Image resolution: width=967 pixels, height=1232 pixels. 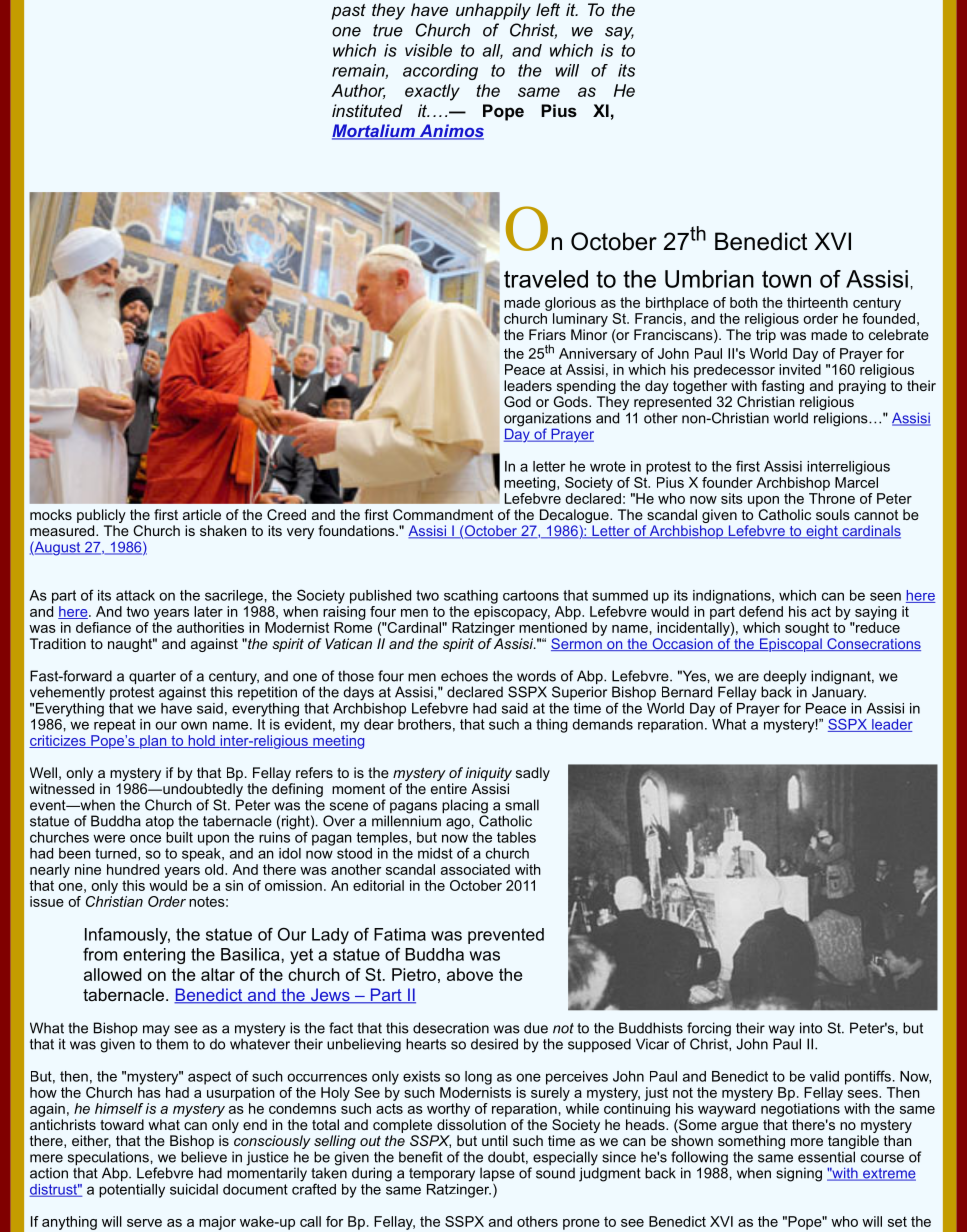 I want to click on past, so click(x=348, y=12).
